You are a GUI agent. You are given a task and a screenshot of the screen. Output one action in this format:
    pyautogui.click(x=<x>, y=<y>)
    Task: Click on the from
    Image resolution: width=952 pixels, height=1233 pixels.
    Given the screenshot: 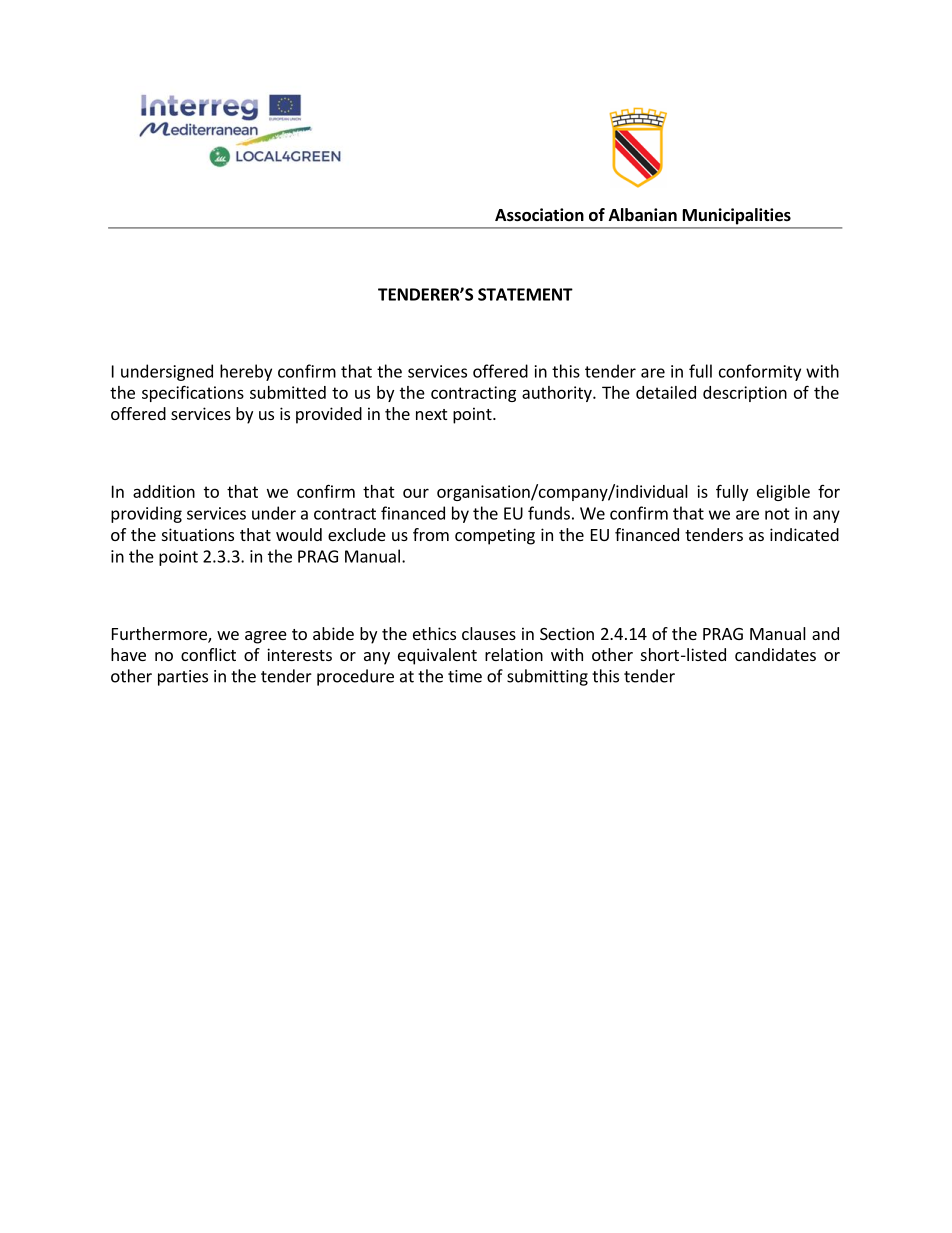 What is the action you would take?
    pyautogui.click(x=431, y=534)
